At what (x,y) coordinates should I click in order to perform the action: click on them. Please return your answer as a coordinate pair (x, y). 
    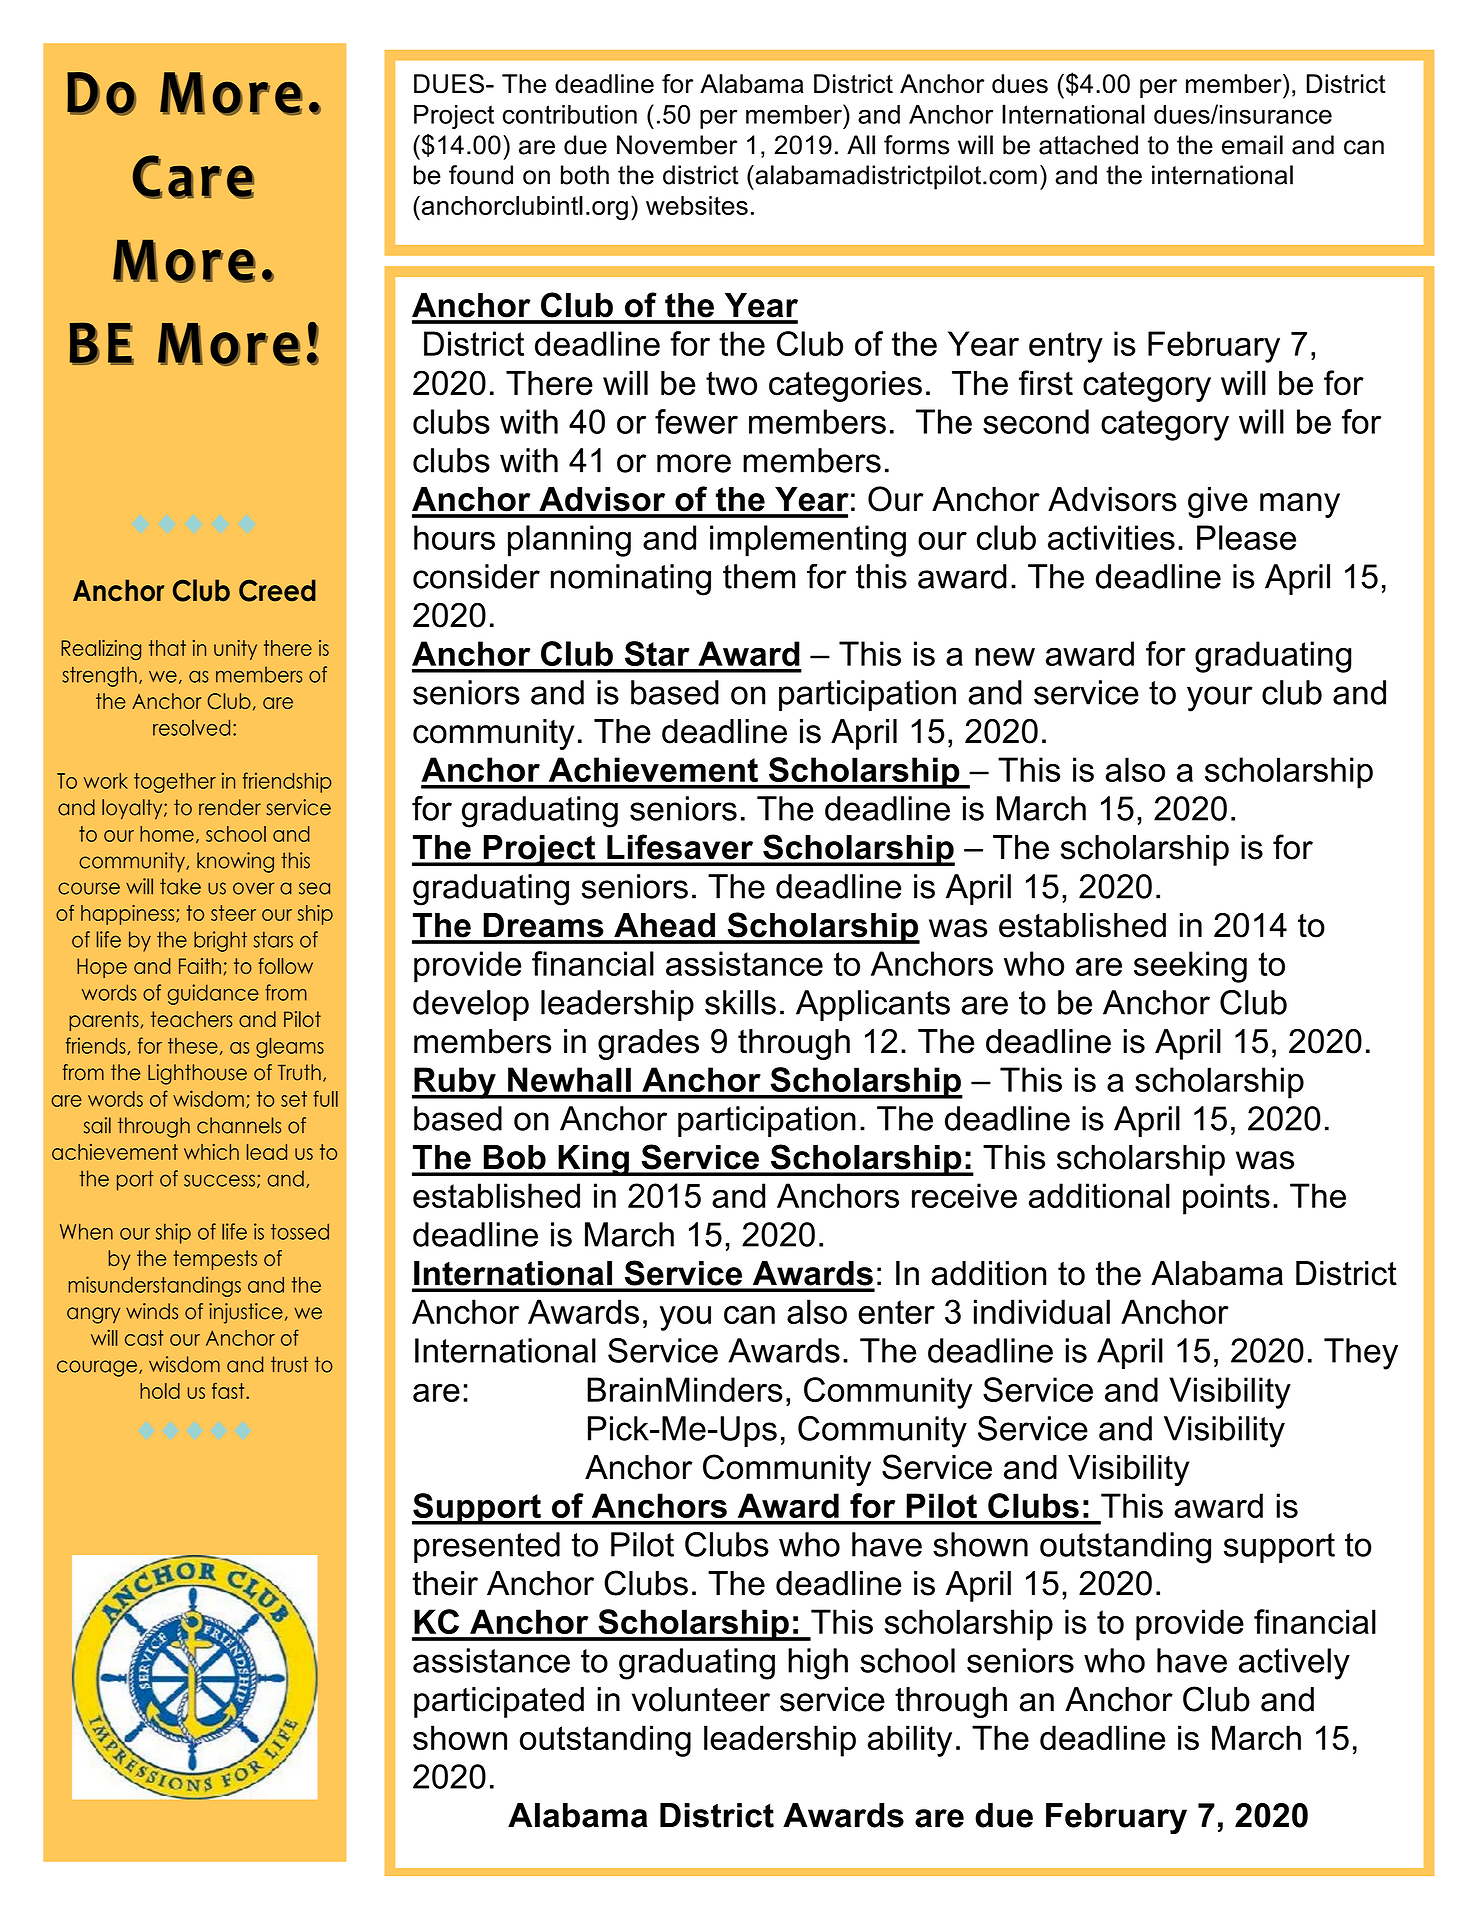
    Looking at the image, I should click on (759, 576).
